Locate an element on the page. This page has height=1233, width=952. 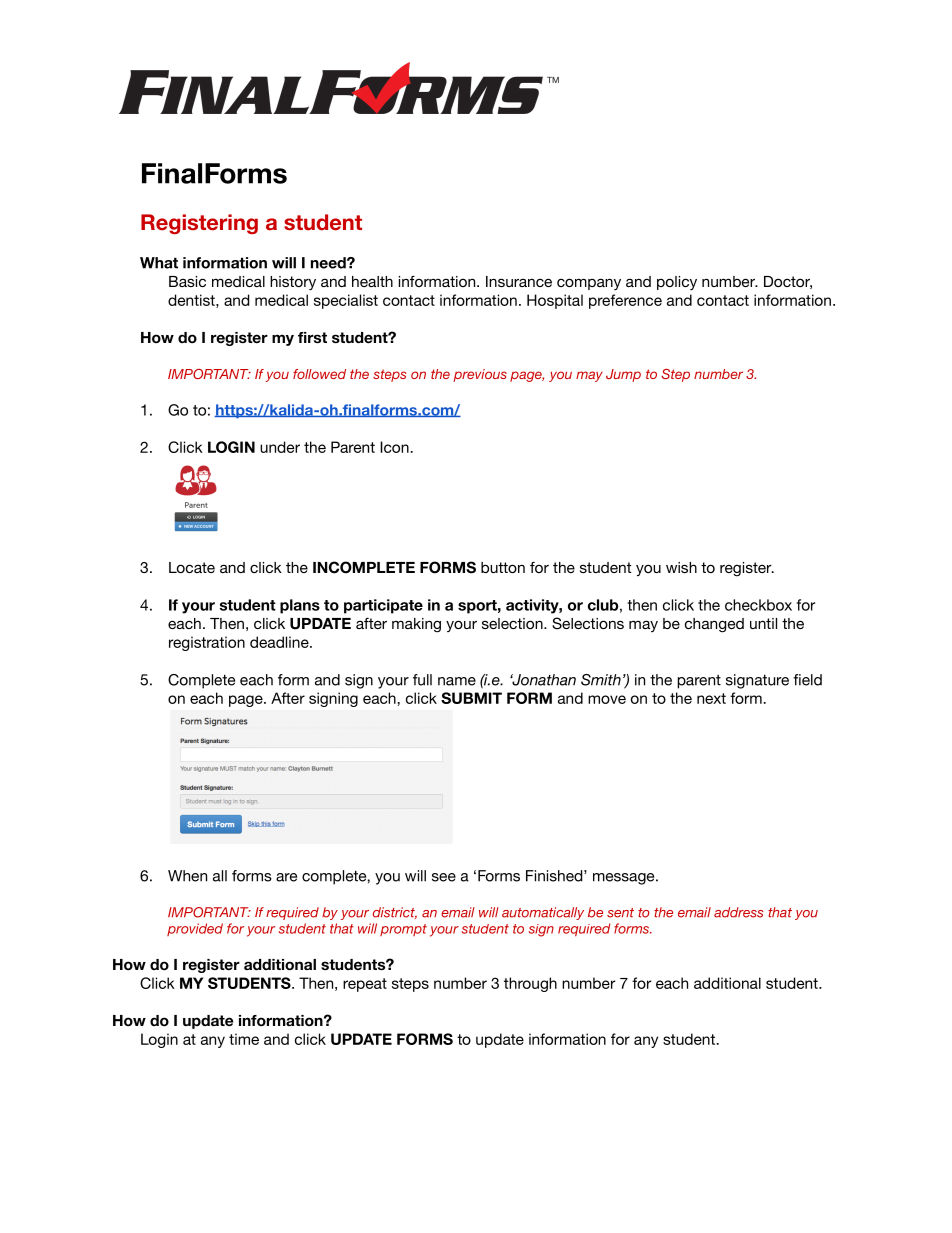
Locate is located at coordinates (192, 567).
